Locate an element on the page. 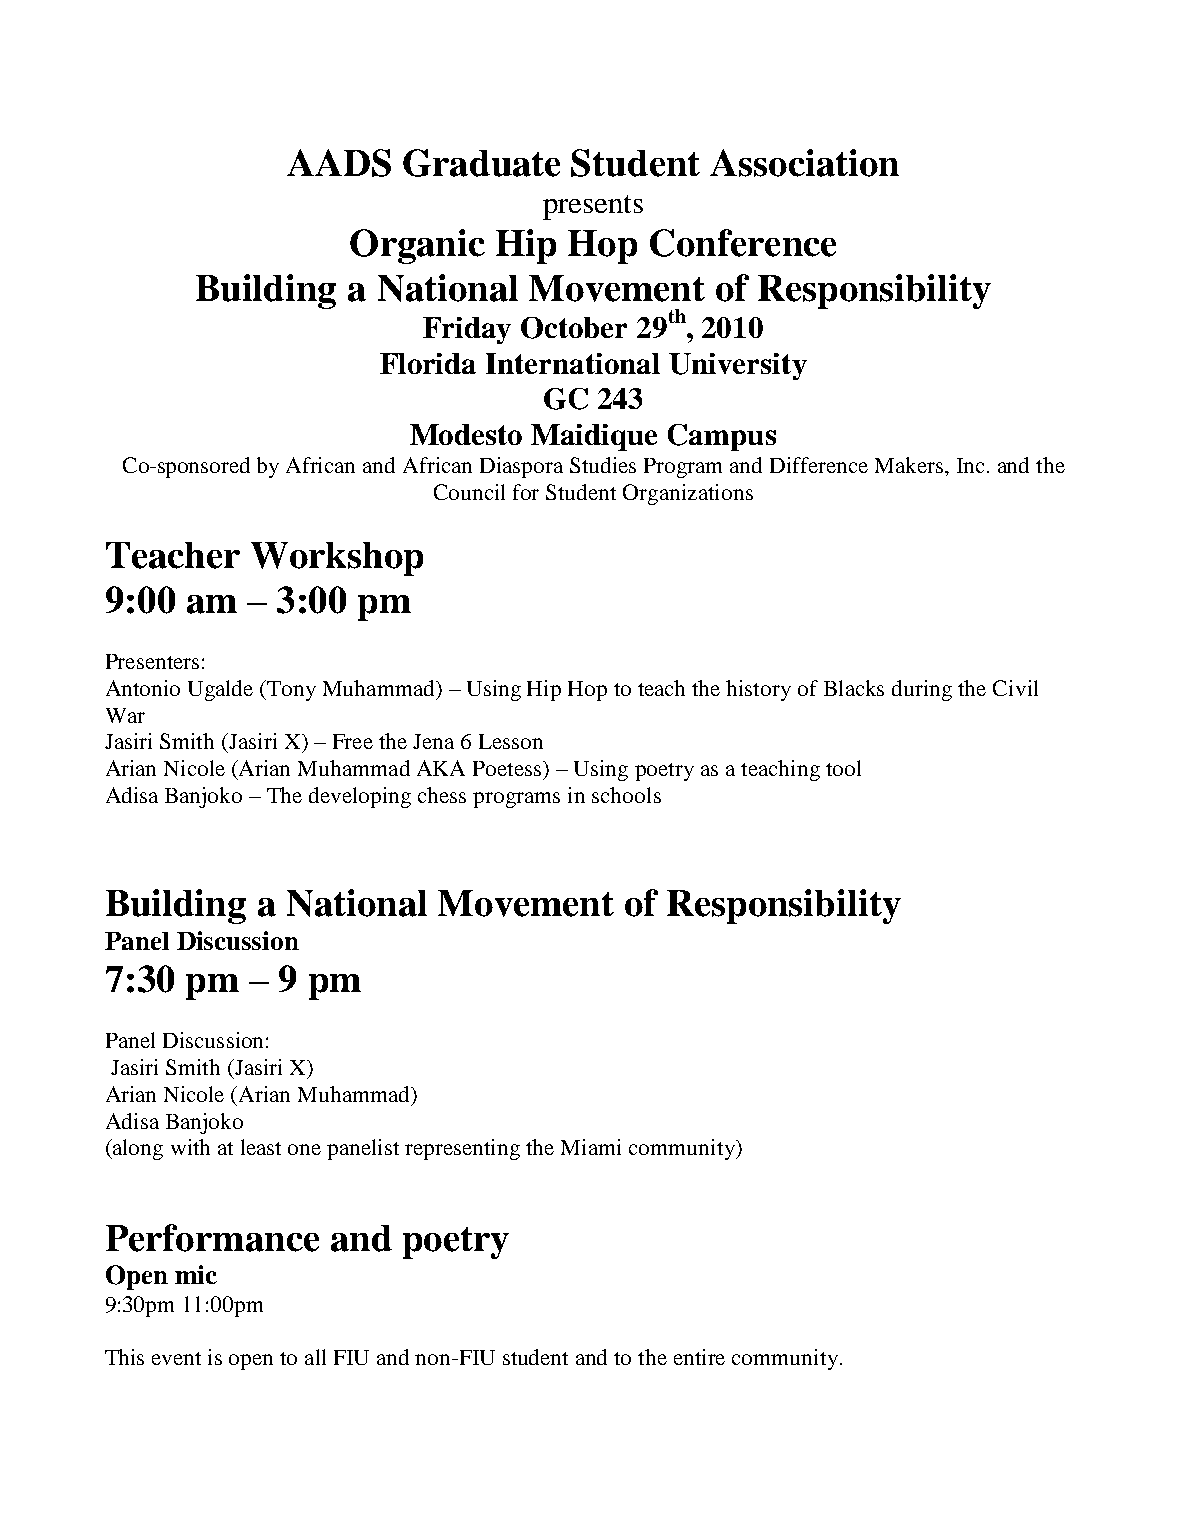  event is located at coordinates (176, 1358).
